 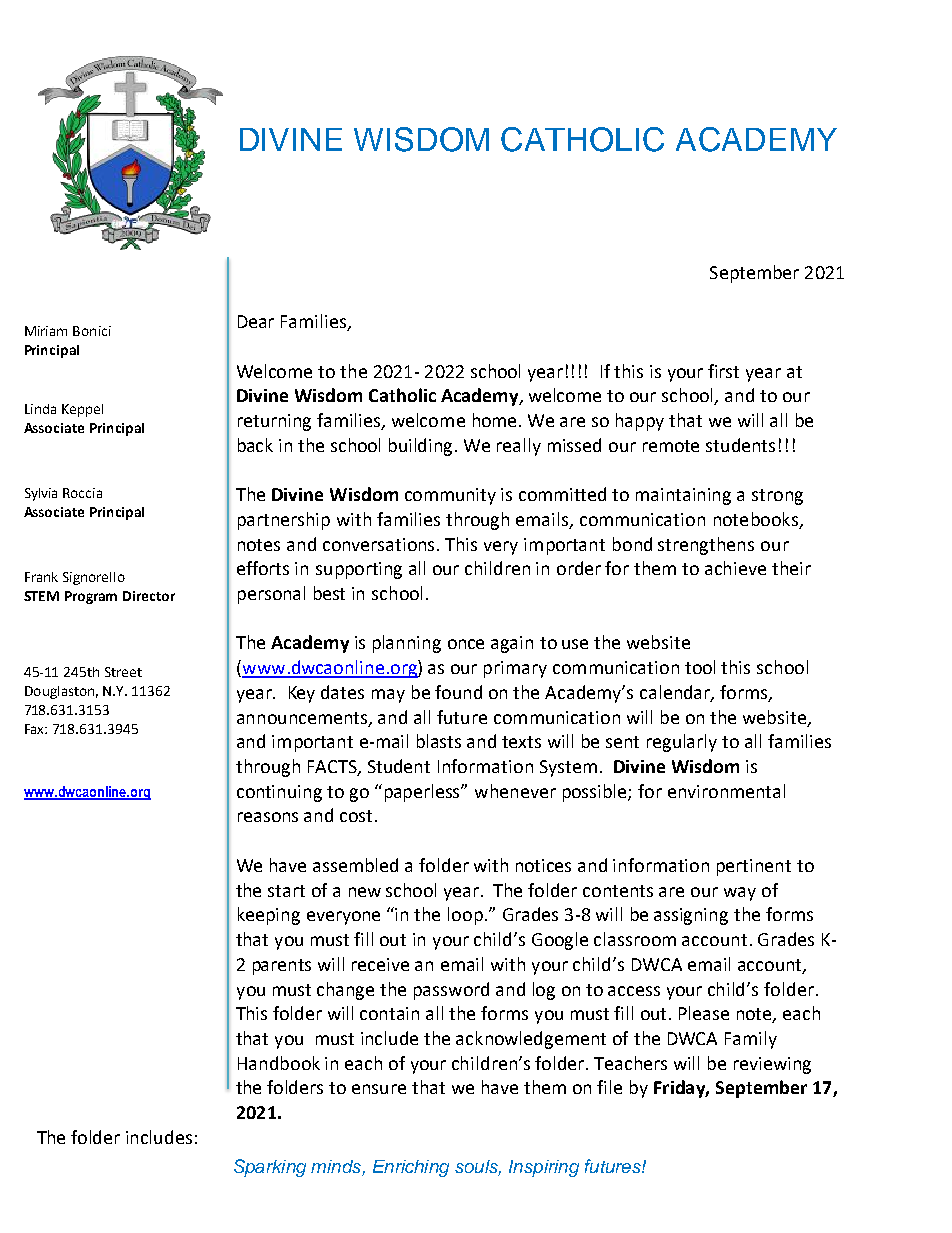 What do you see at coordinates (123, 672) in the screenshot?
I see `Street` at bounding box center [123, 672].
